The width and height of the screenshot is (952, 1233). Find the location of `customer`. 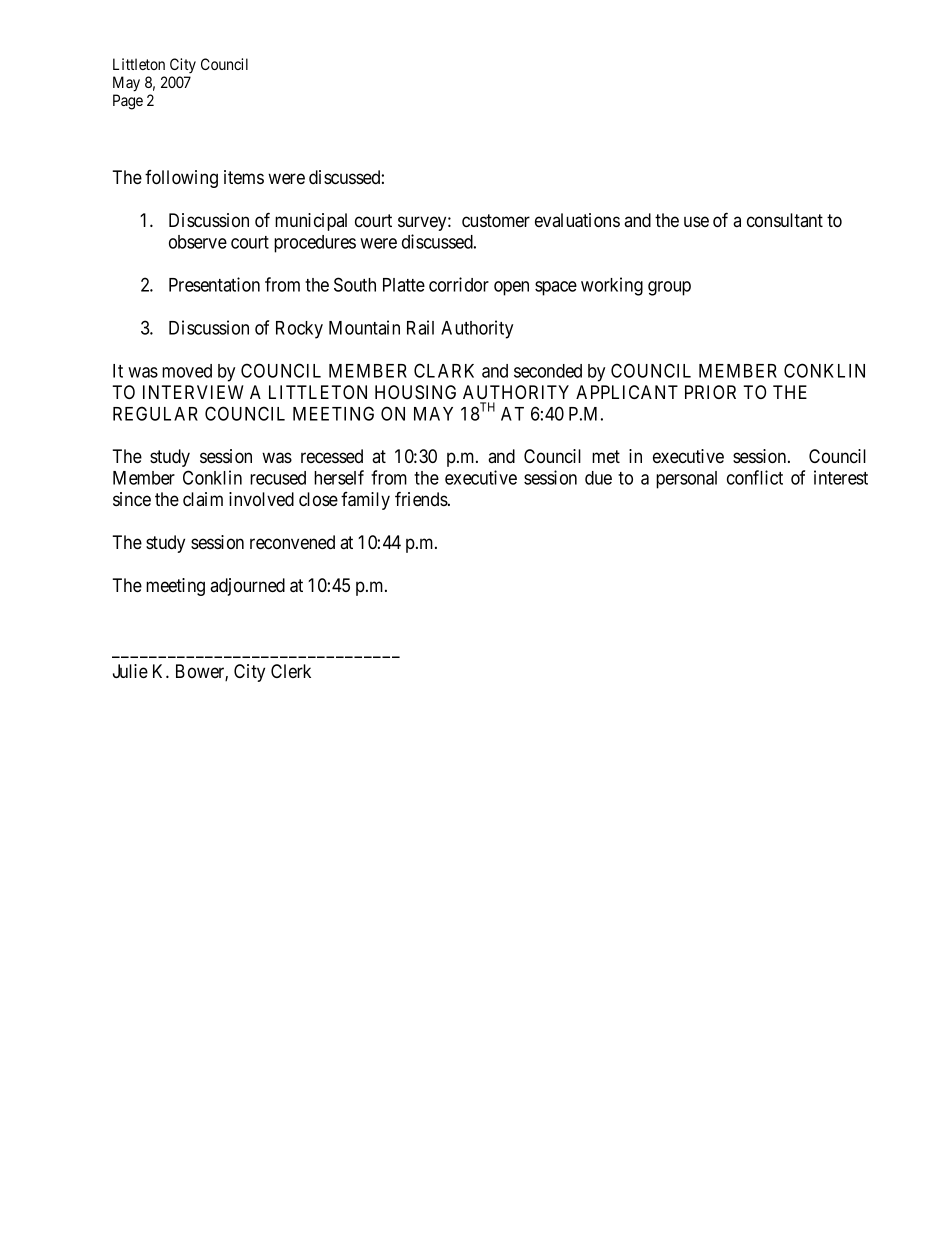

customer is located at coordinates (496, 221).
